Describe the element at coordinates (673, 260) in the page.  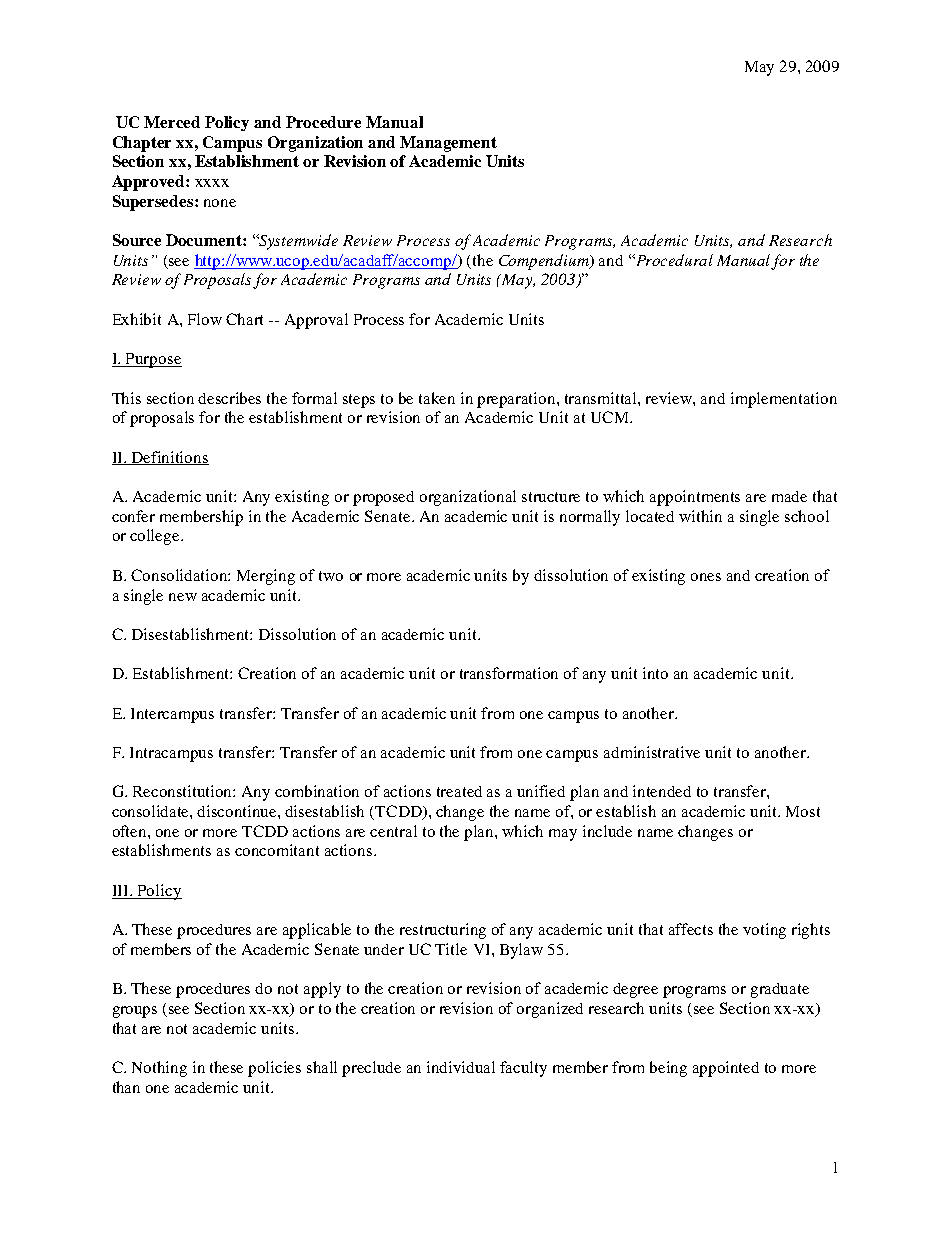
I see `Procedural` at that location.
